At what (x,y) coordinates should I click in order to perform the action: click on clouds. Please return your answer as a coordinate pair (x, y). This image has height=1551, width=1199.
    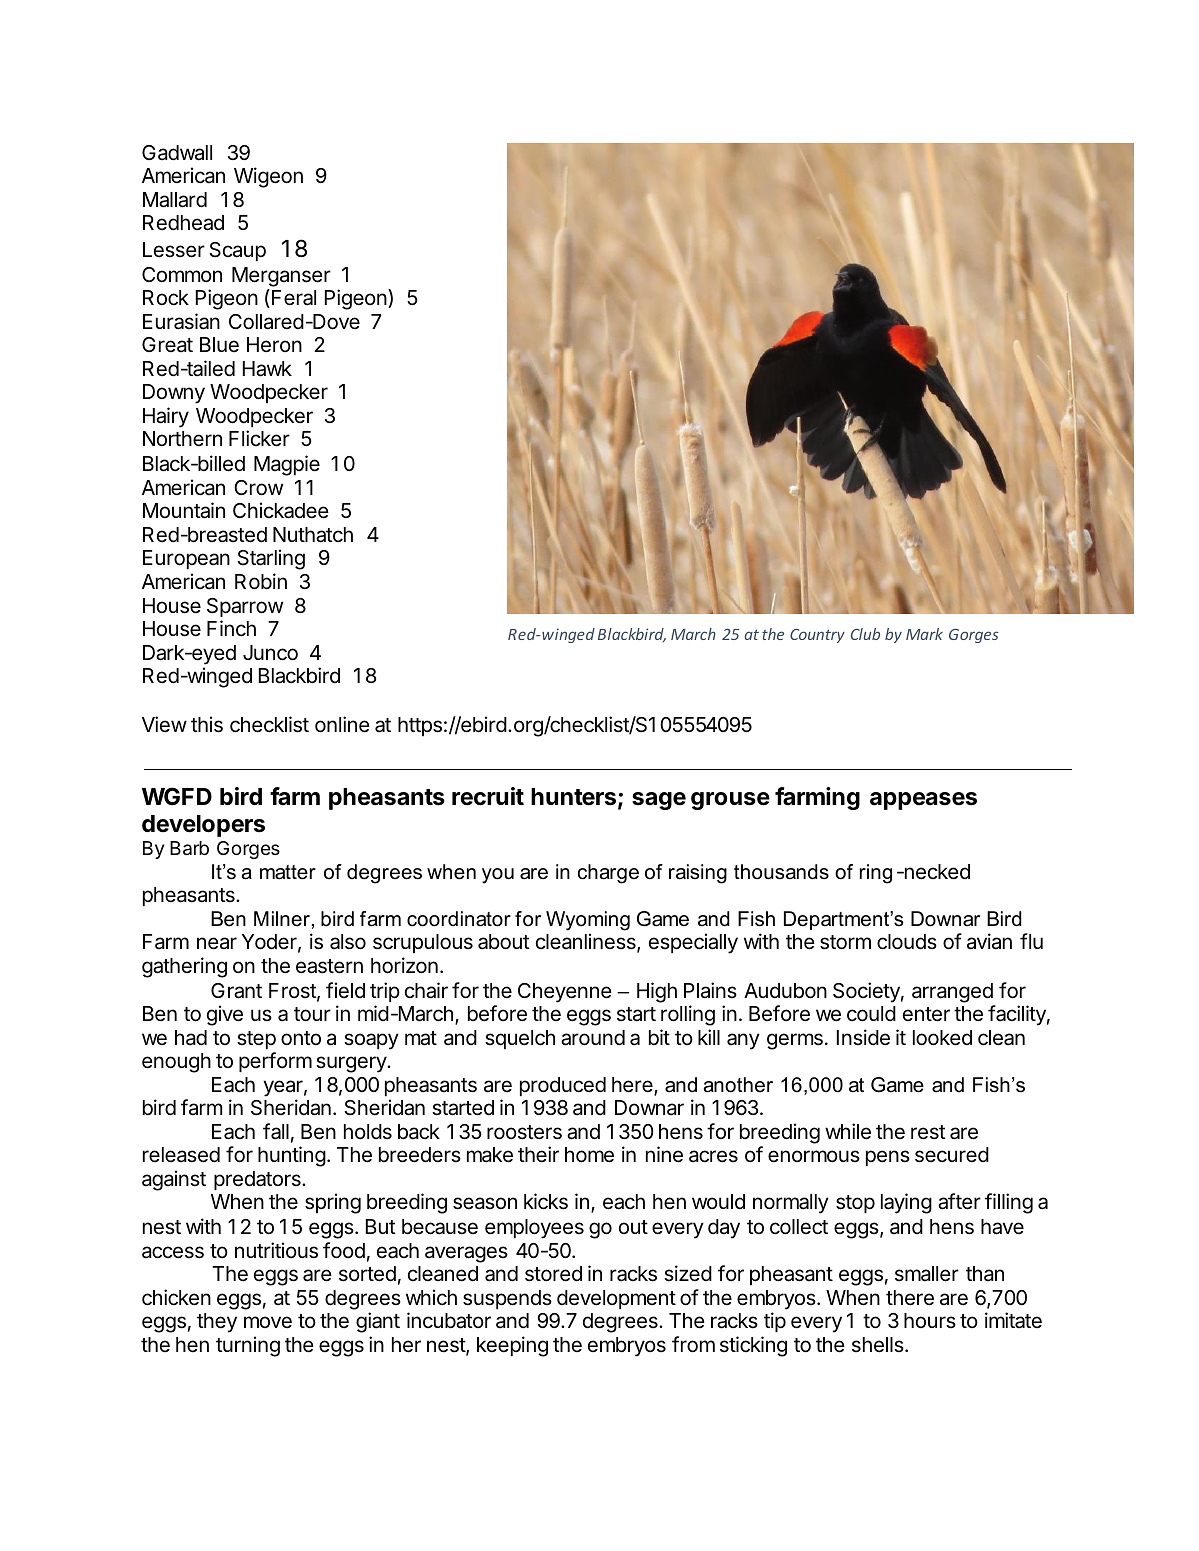
    Looking at the image, I should click on (907, 942).
